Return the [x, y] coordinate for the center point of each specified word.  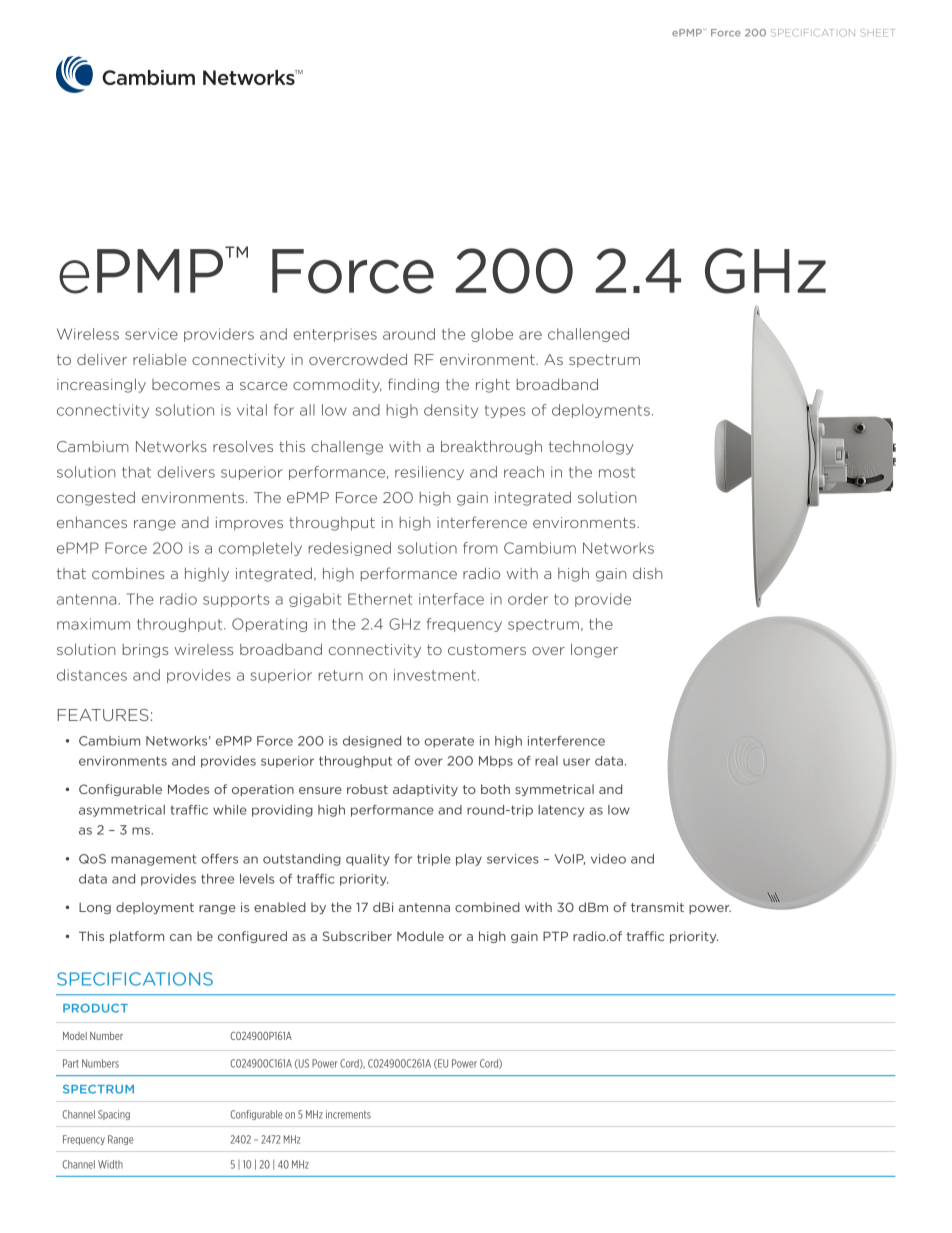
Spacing [114, 1115]
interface [451, 599]
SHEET [877, 33]
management [153, 860]
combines [128, 573]
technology [591, 447]
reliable [160, 359]
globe [492, 335]
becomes [186, 384]
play [469, 860]
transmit [657, 907]
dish [648, 573]
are [530, 335]
